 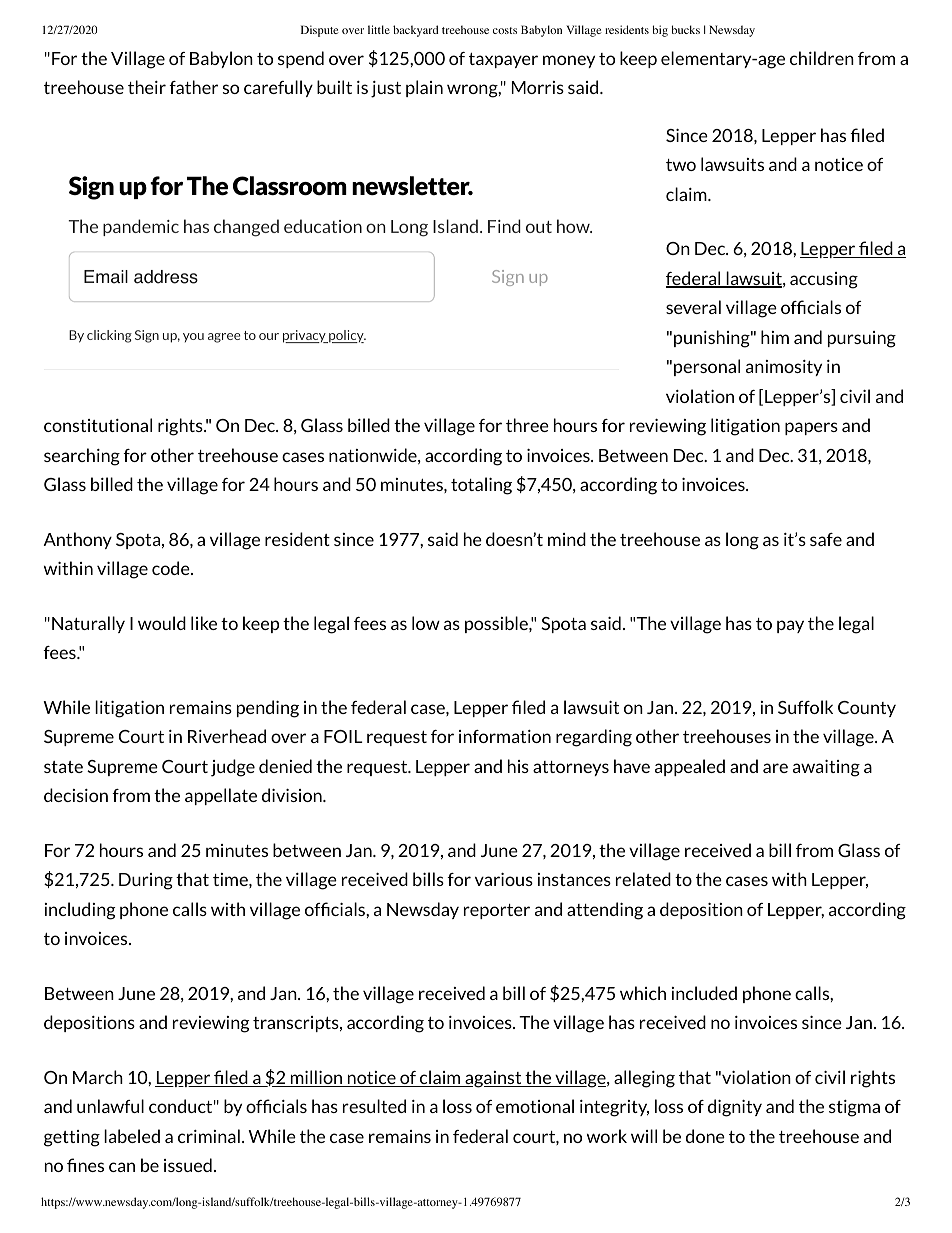 What do you see at coordinates (147, 87) in the screenshot?
I see `their` at bounding box center [147, 87].
